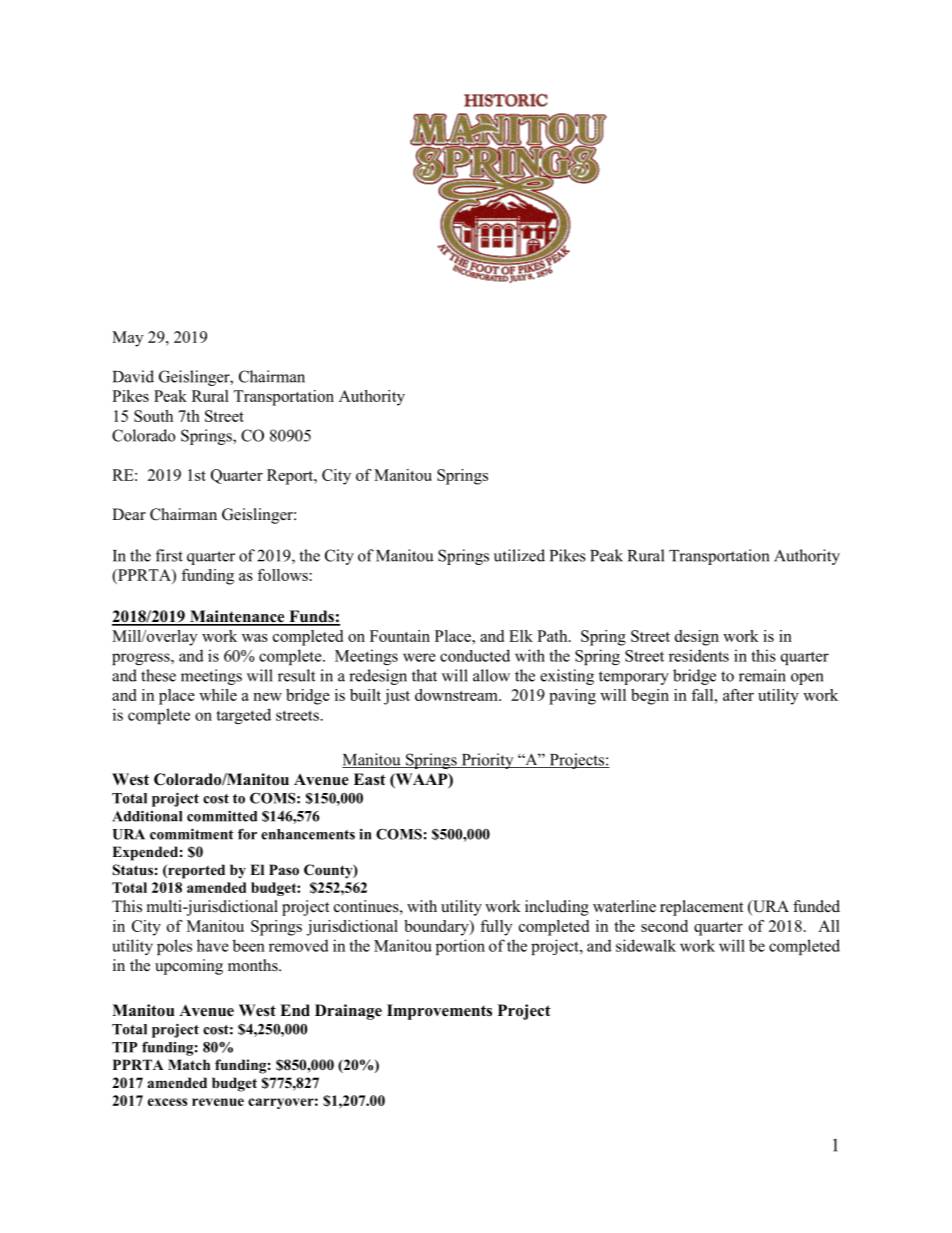  I want to click on after, so click(738, 695).
